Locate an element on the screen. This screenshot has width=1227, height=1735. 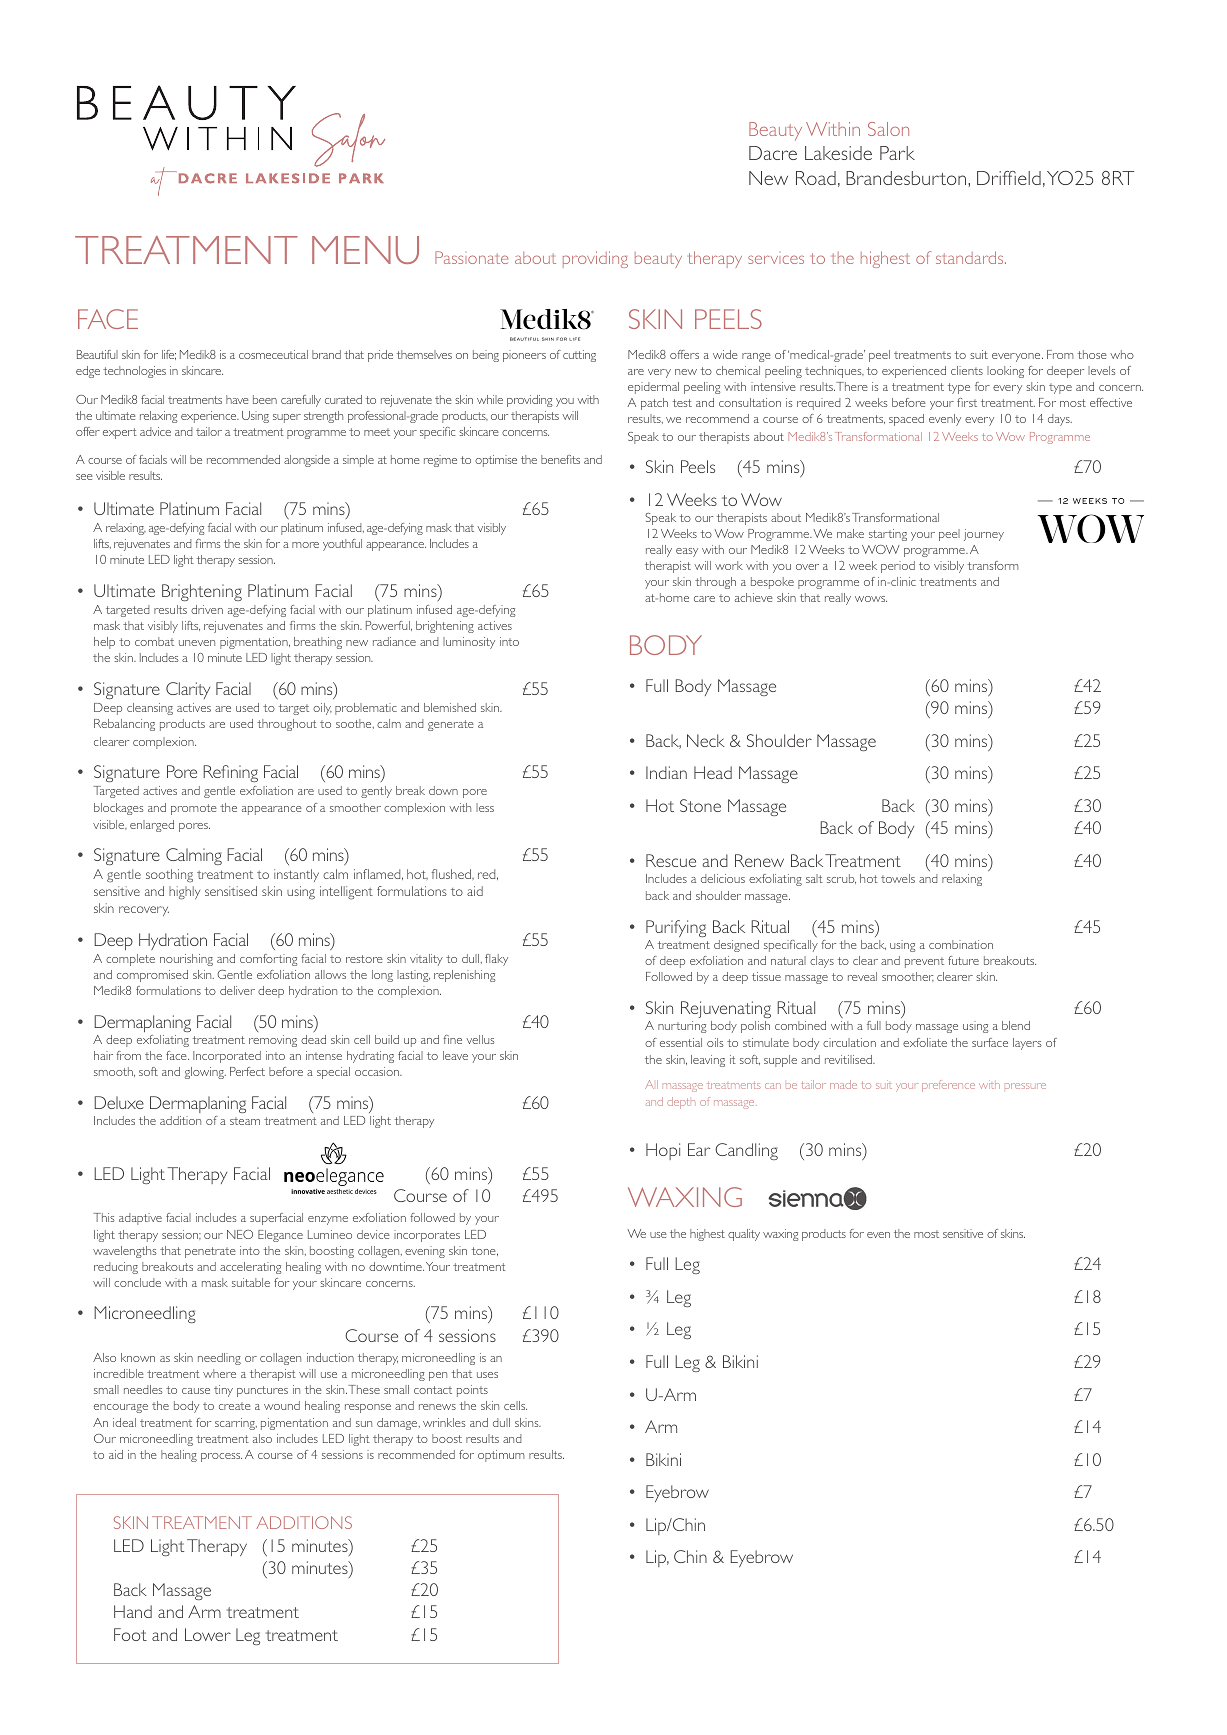
penetrate is located at coordinates (210, 1252).
